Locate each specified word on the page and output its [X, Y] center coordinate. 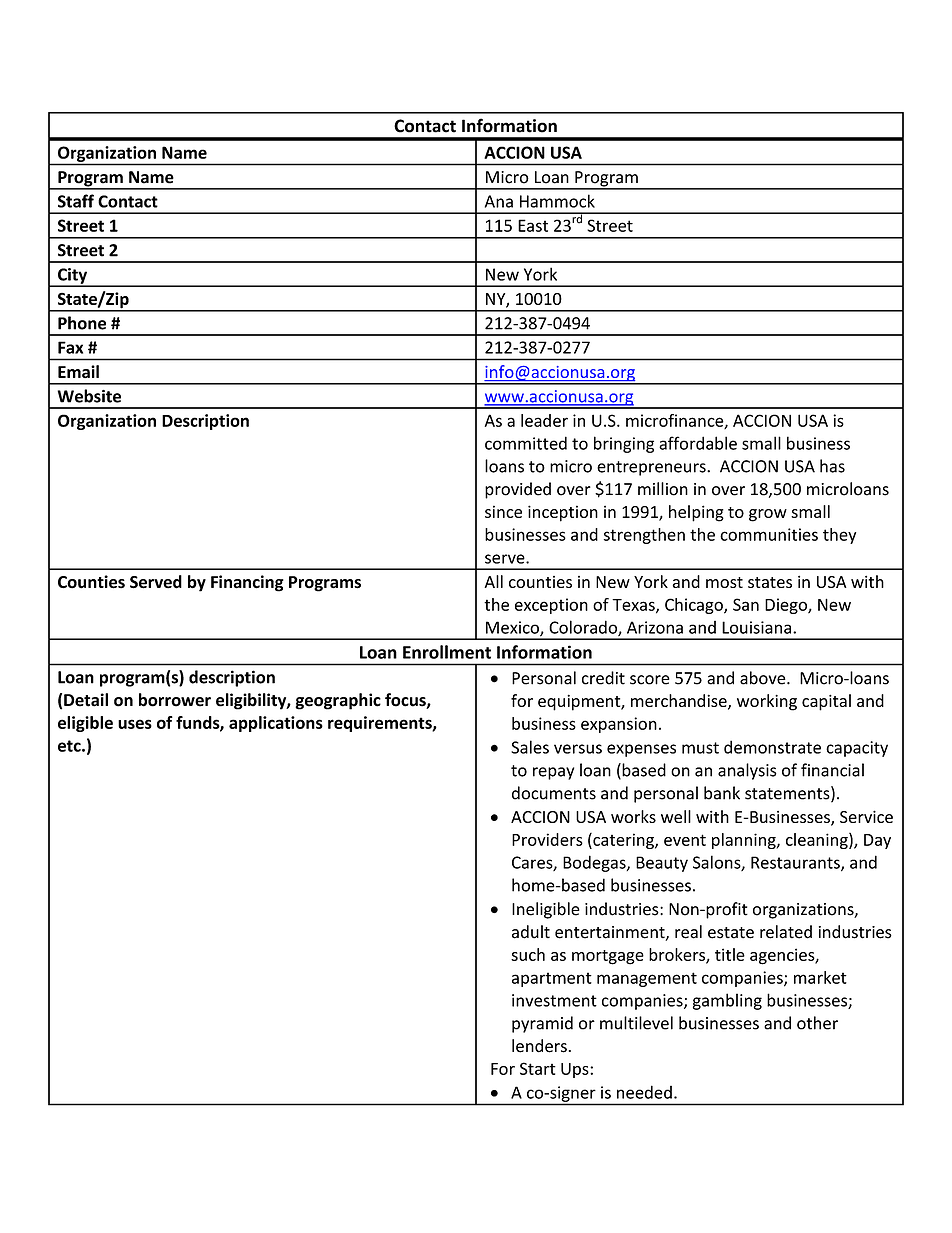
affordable [698, 443]
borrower [175, 700]
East [533, 225]
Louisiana [756, 627]
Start [538, 1068]
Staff [76, 201]
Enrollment [447, 652]
